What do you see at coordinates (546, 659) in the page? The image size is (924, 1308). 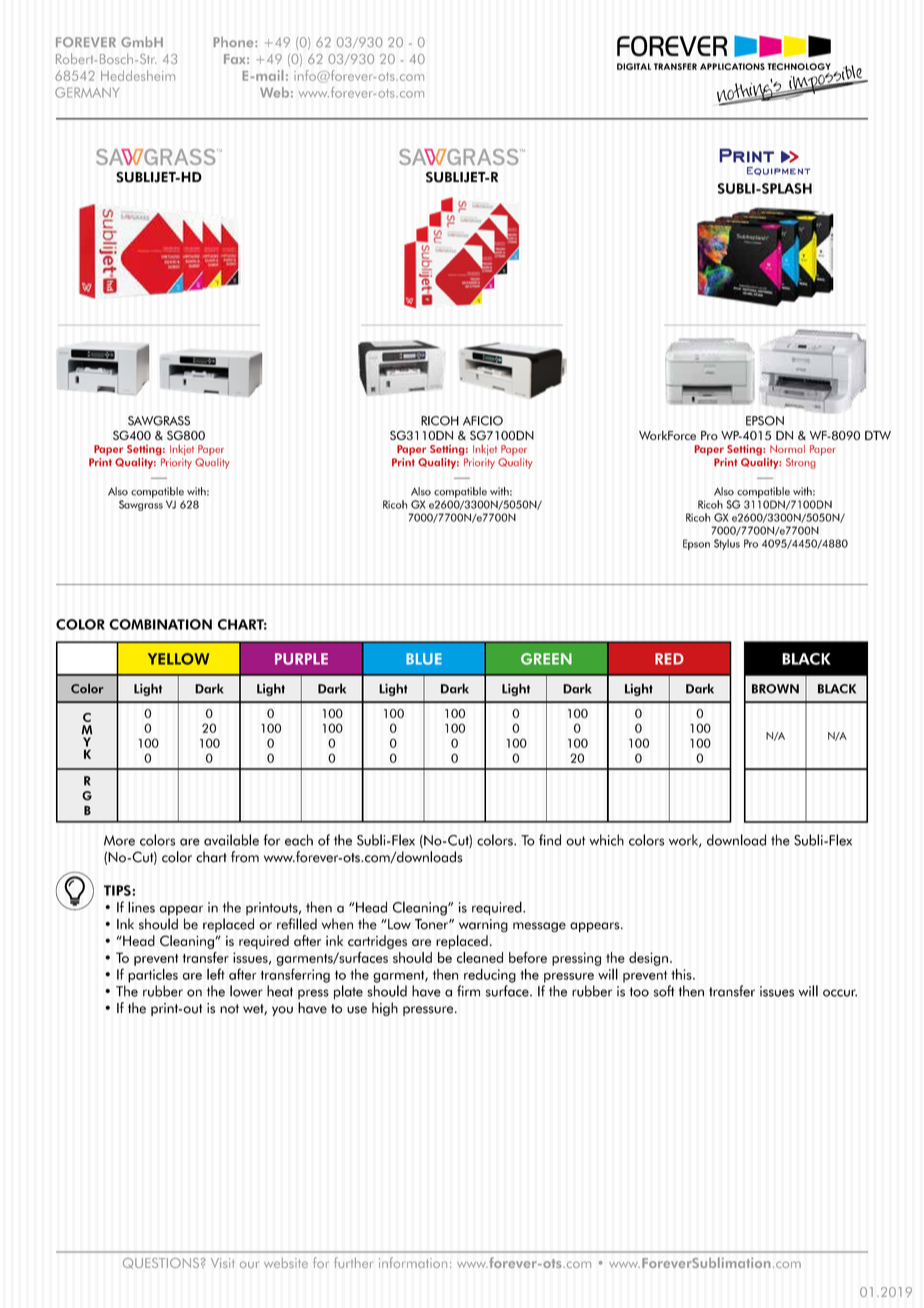 I see `GREEN` at bounding box center [546, 659].
